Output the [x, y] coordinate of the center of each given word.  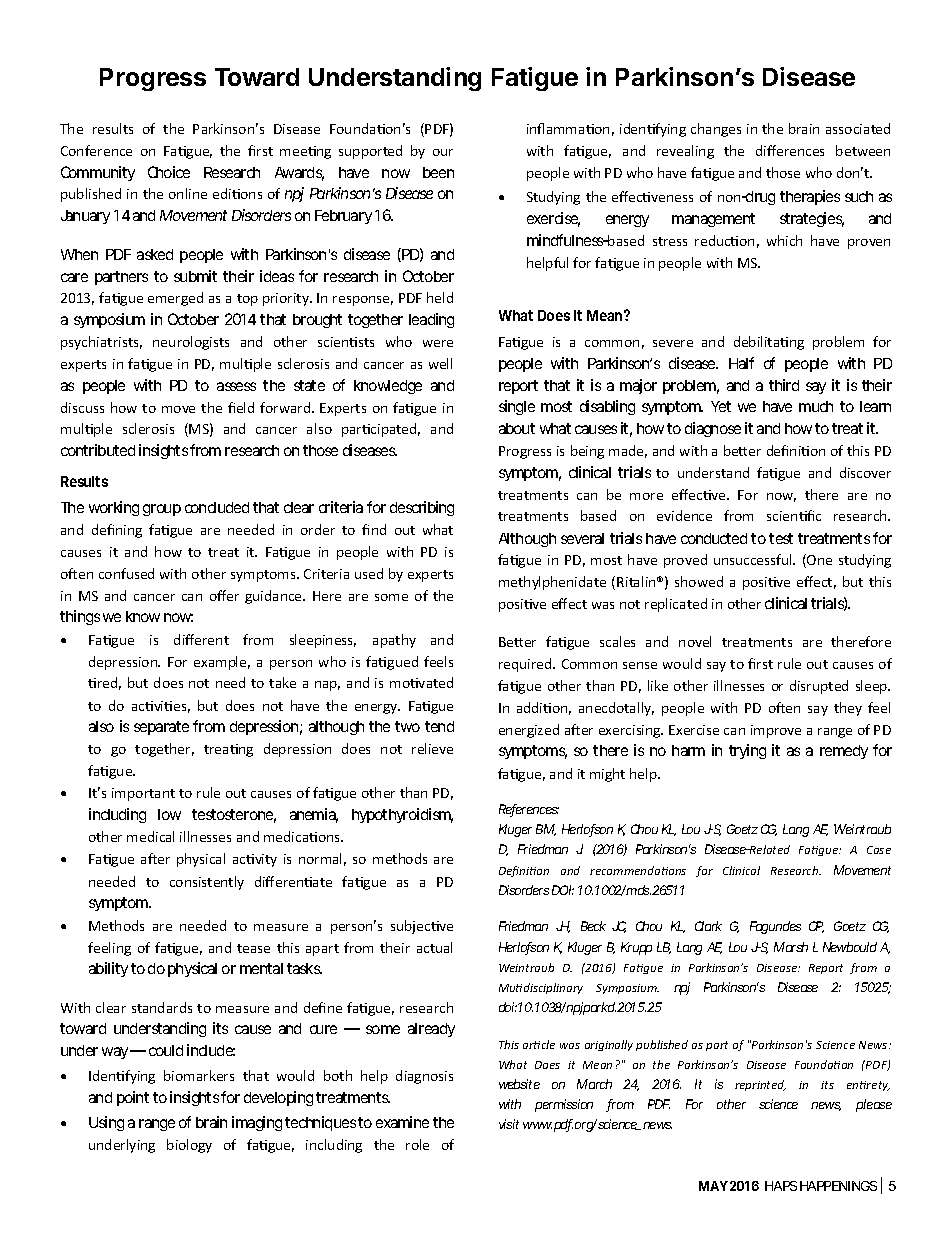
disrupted [819, 687]
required [526, 665]
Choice [169, 172]
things [80, 617]
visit [509, 1124]
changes [716, 130]
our [443, 152]
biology [189, 1146]
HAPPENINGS [838, 1186]
